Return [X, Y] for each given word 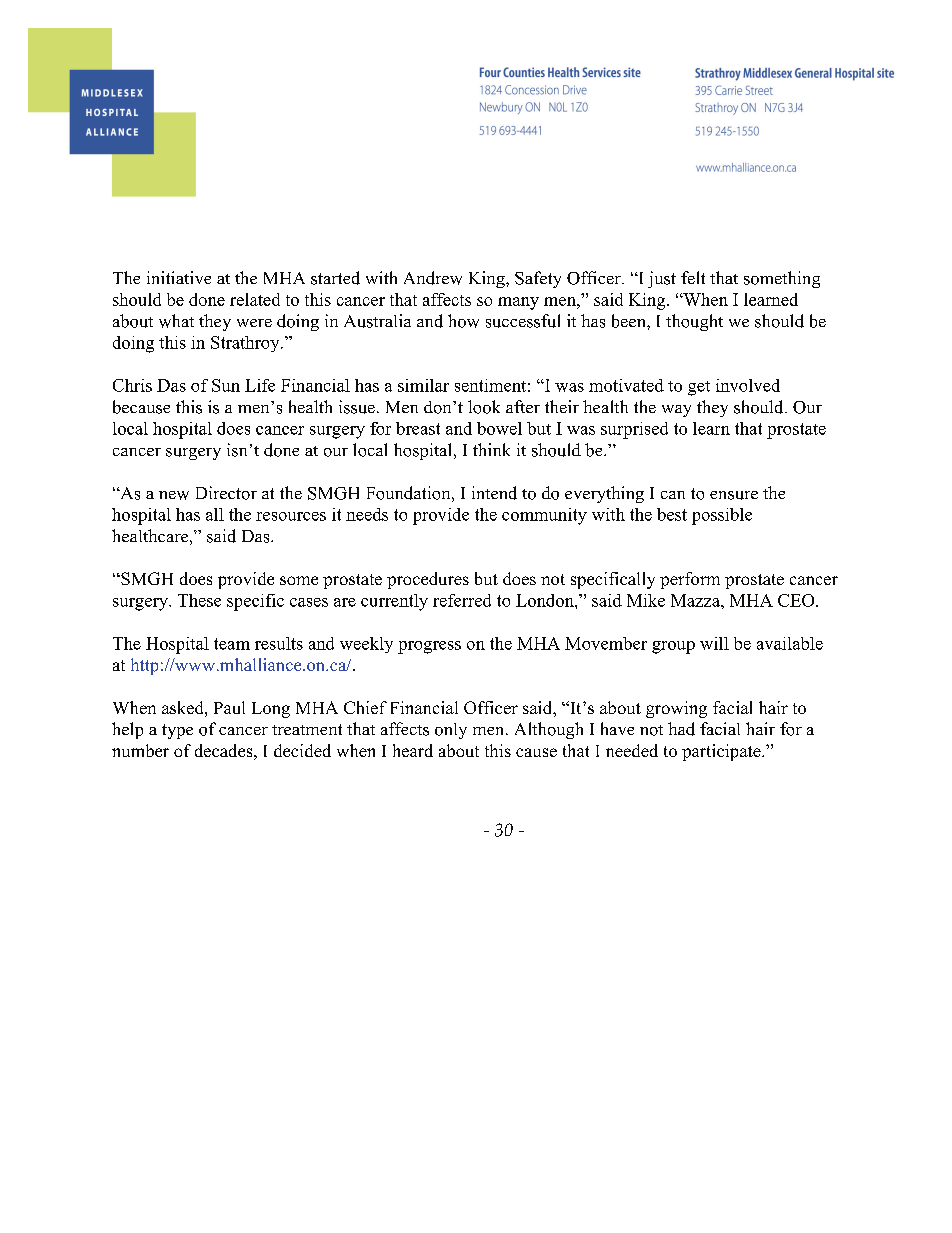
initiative [179, 277]
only [451, 731]
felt [693, 277]
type [177, 731]
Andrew [433, 278]
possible [722, 516]
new [174, 495]
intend [494, 493]
